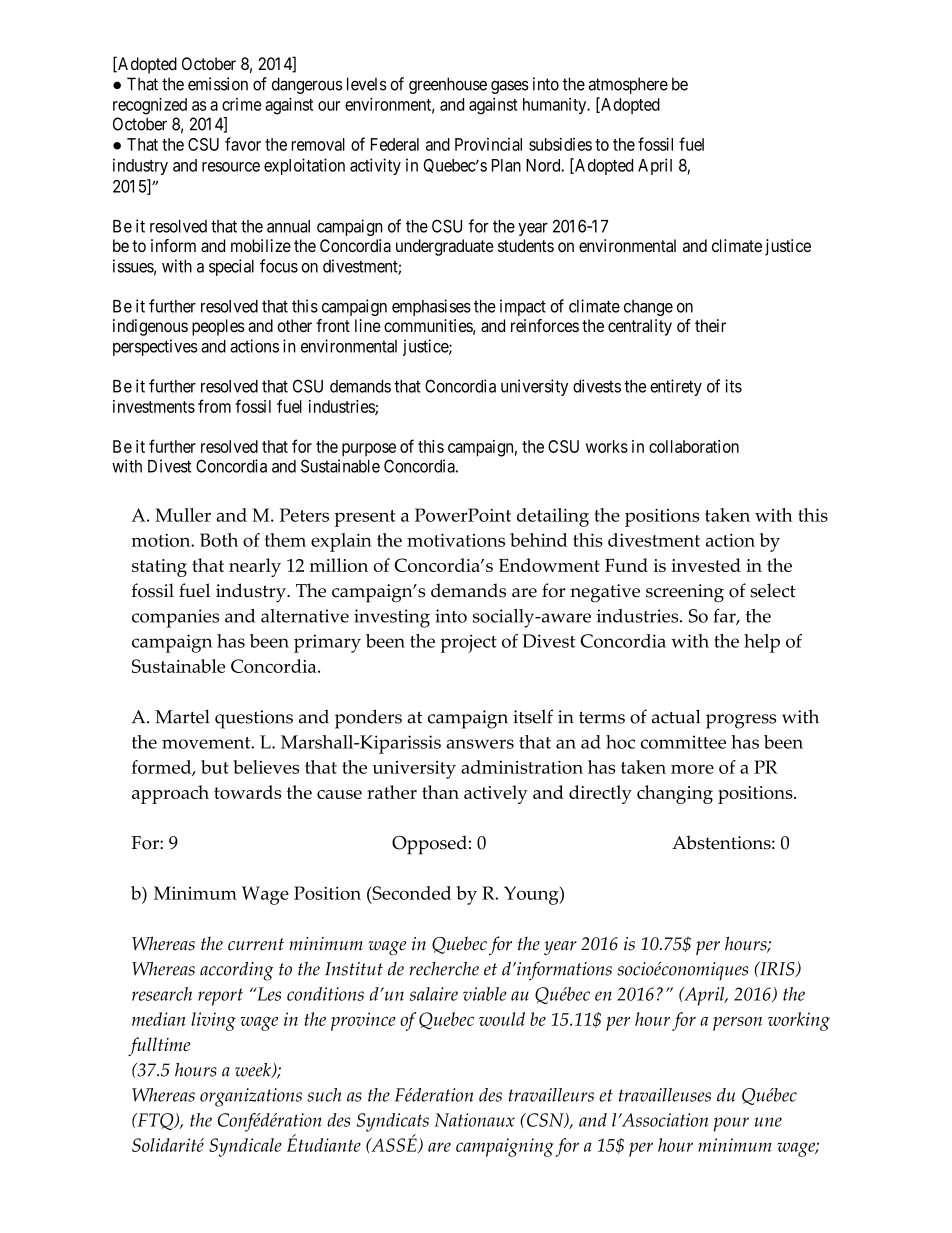  What do you see at coordinates (431, 307) in the screenshot?
I see `emphasises` at bounding box center [431, 307].
